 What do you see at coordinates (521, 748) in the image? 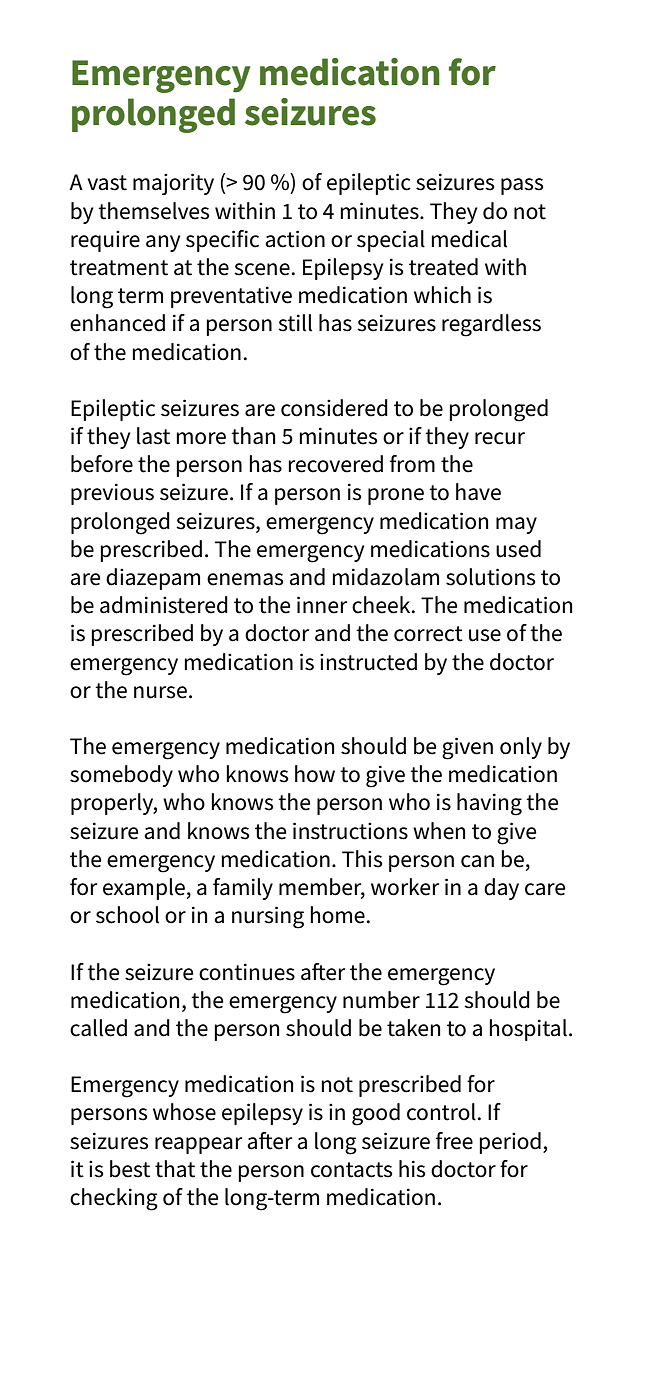
I see `only` at bounding box center [521, 748].
